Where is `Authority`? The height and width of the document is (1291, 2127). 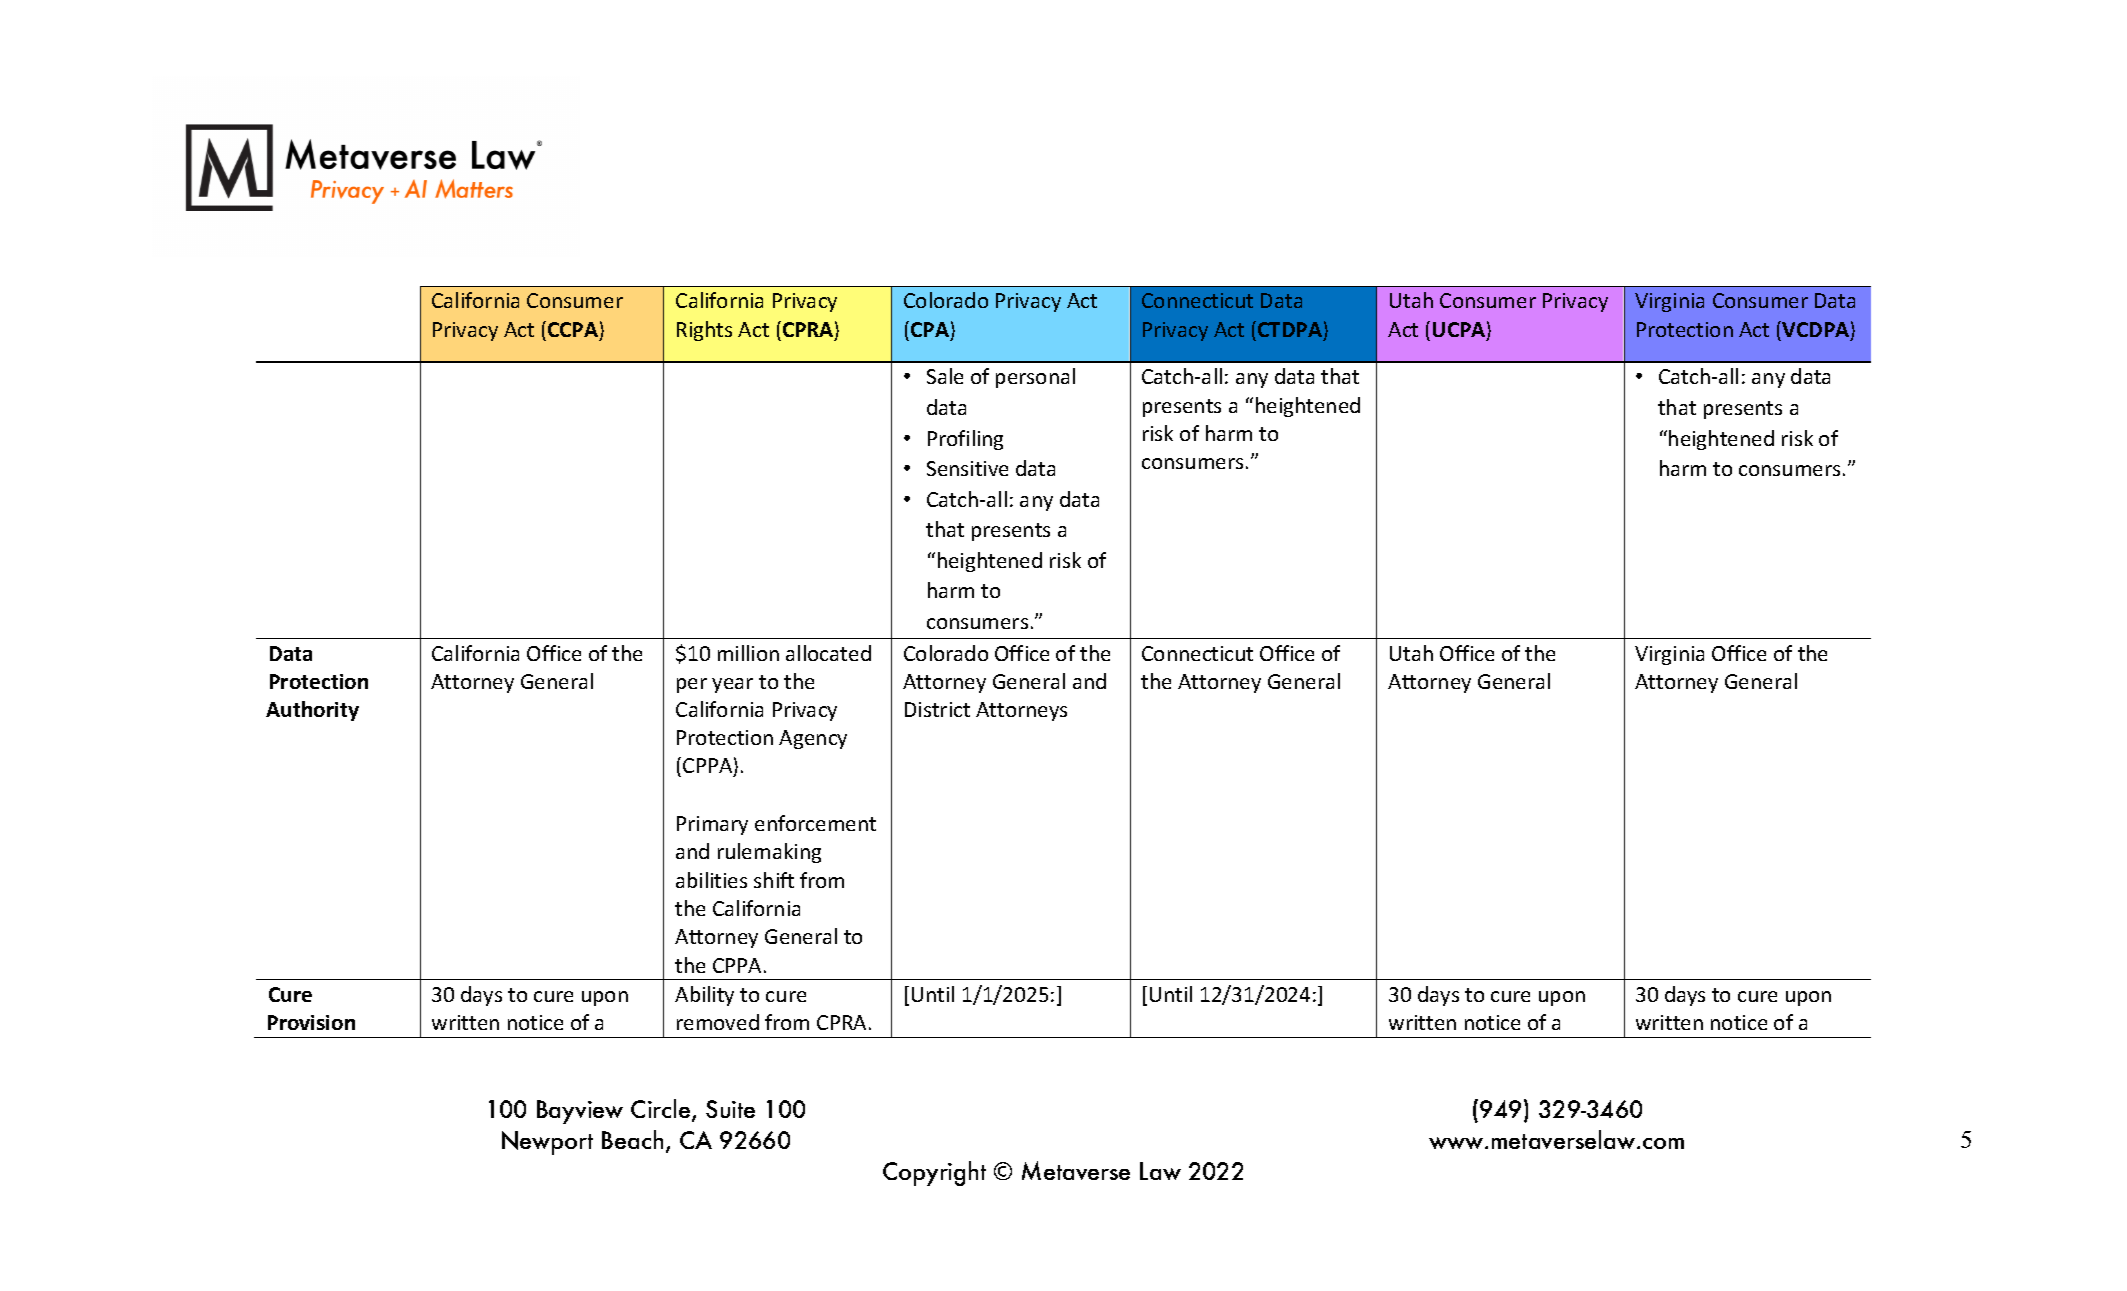
Authority is located at coordinates (312, 711).
